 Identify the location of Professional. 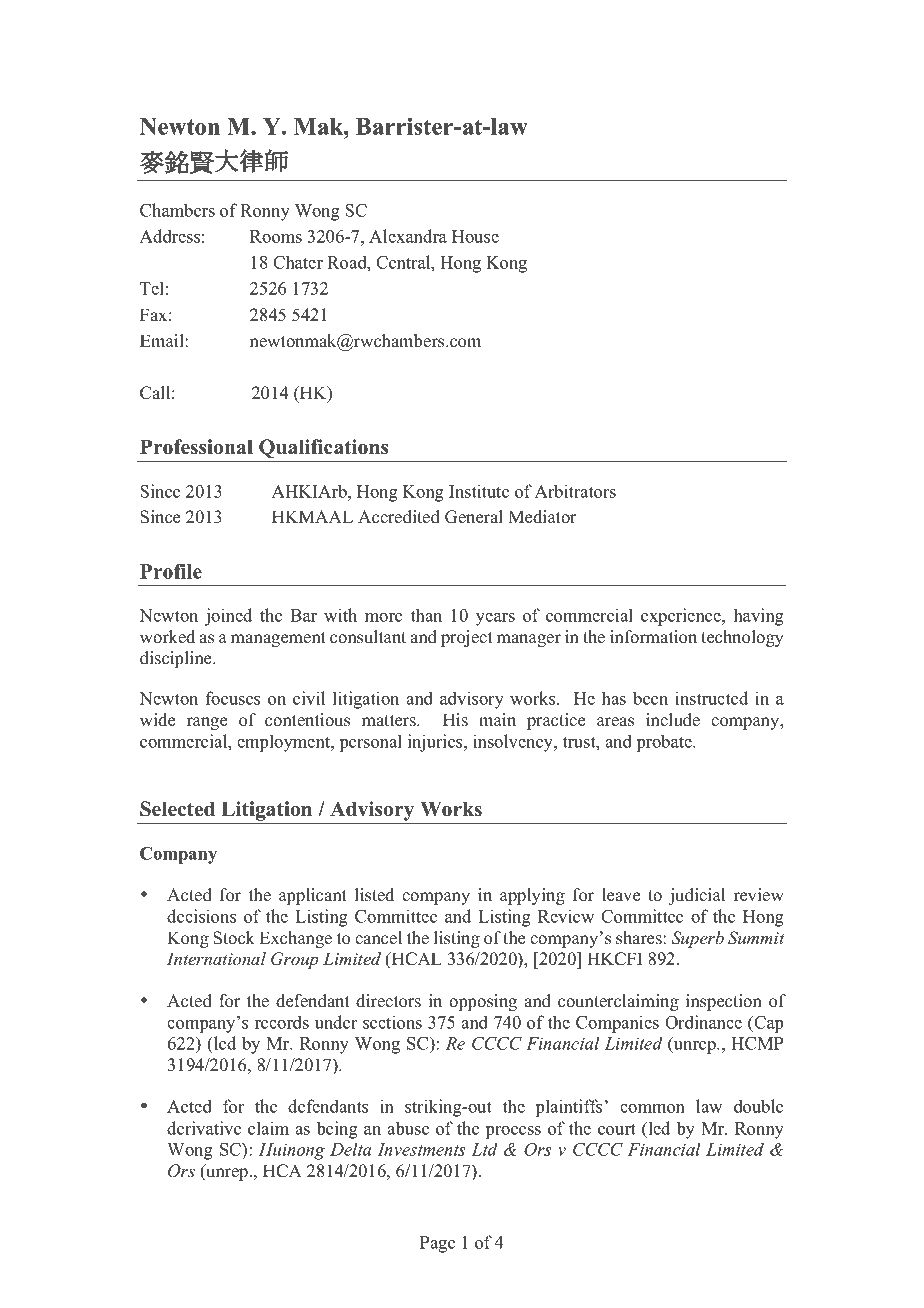
(196, 447).
